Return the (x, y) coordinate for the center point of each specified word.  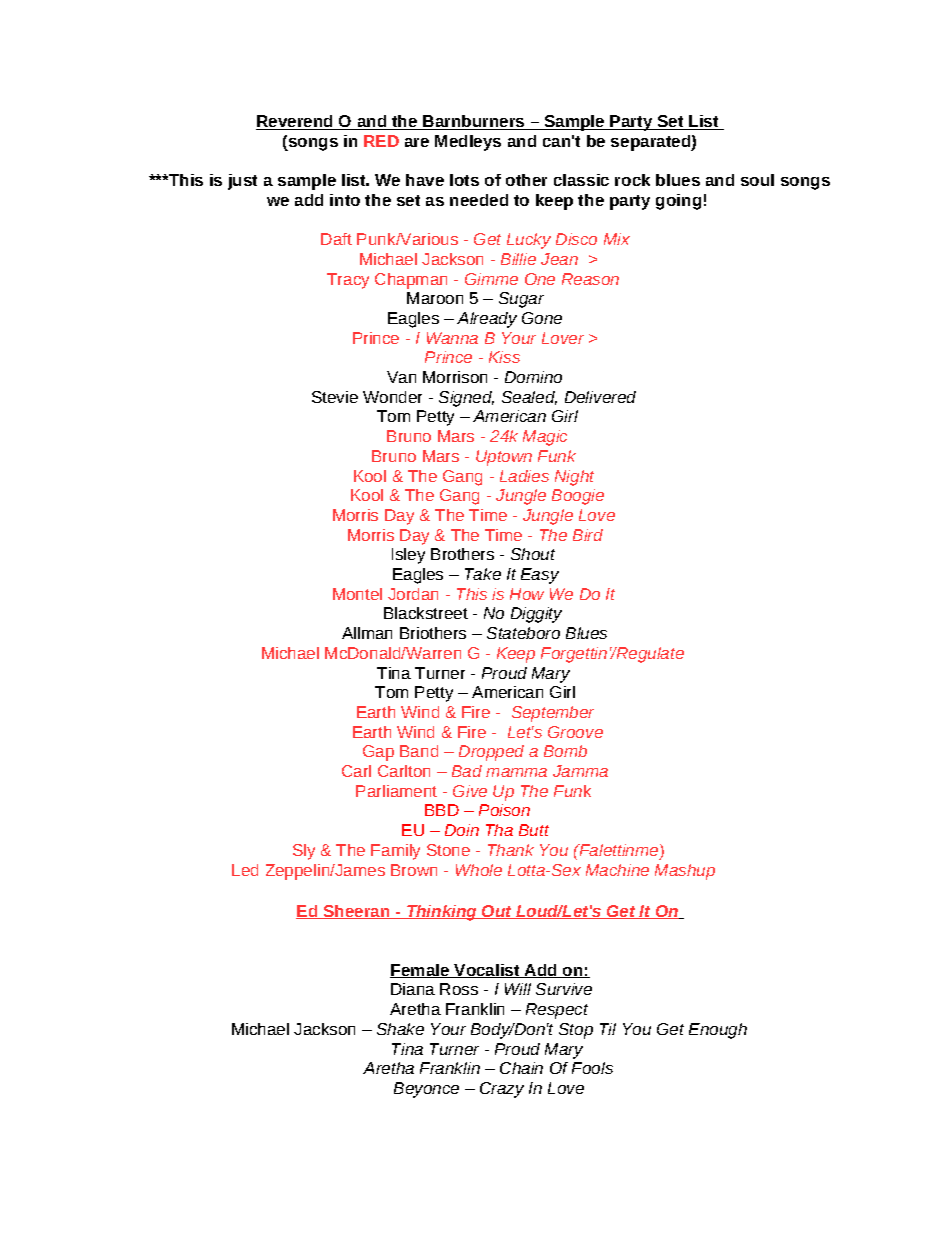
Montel (357, 594)
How (527, 594)
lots (464, 180)
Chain (521, 1068)
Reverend (296, 122)
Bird (588, 535)
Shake (400, 1029)
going (678, 202)
